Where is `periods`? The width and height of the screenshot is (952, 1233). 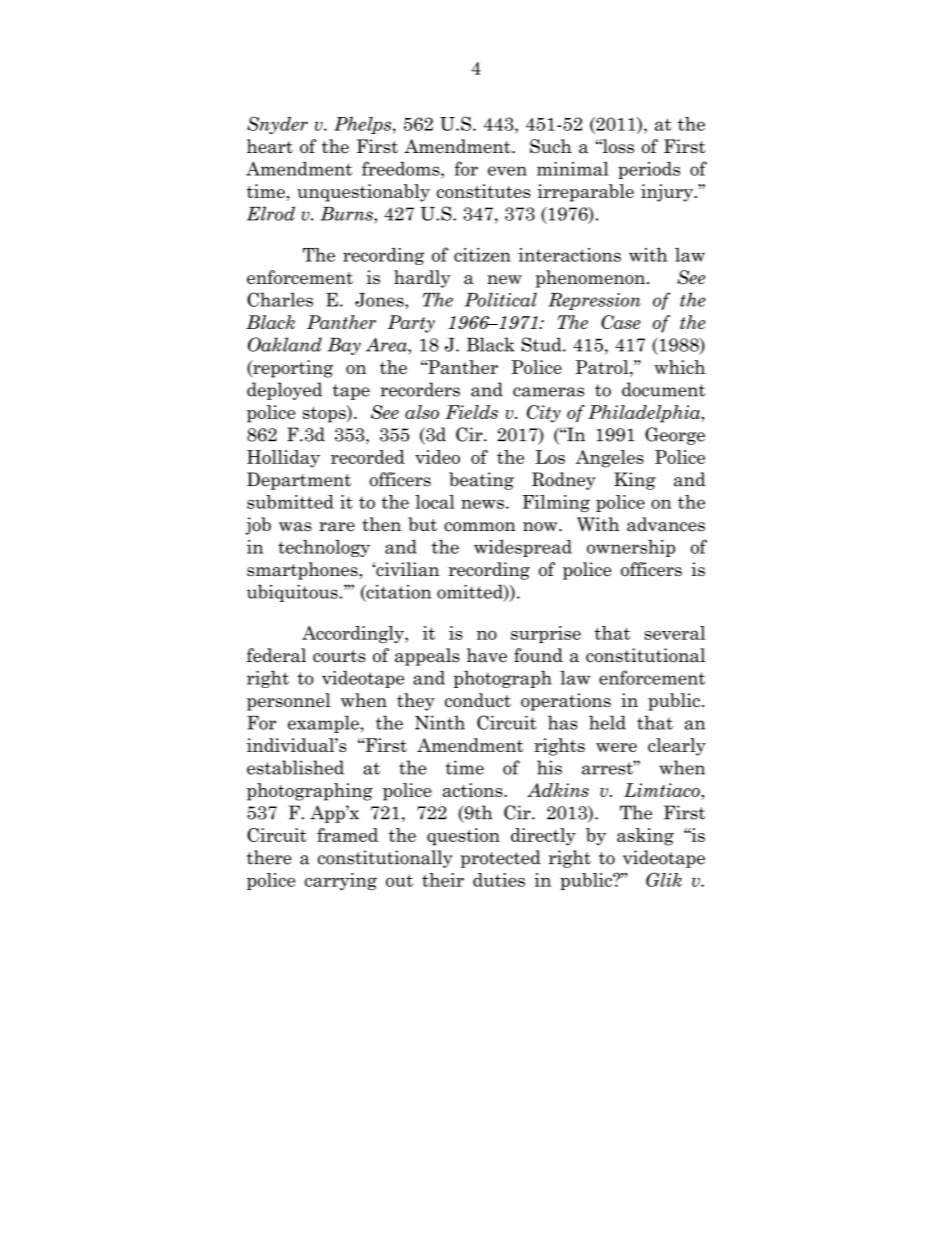
periods is located at coordinates (649, 170).
